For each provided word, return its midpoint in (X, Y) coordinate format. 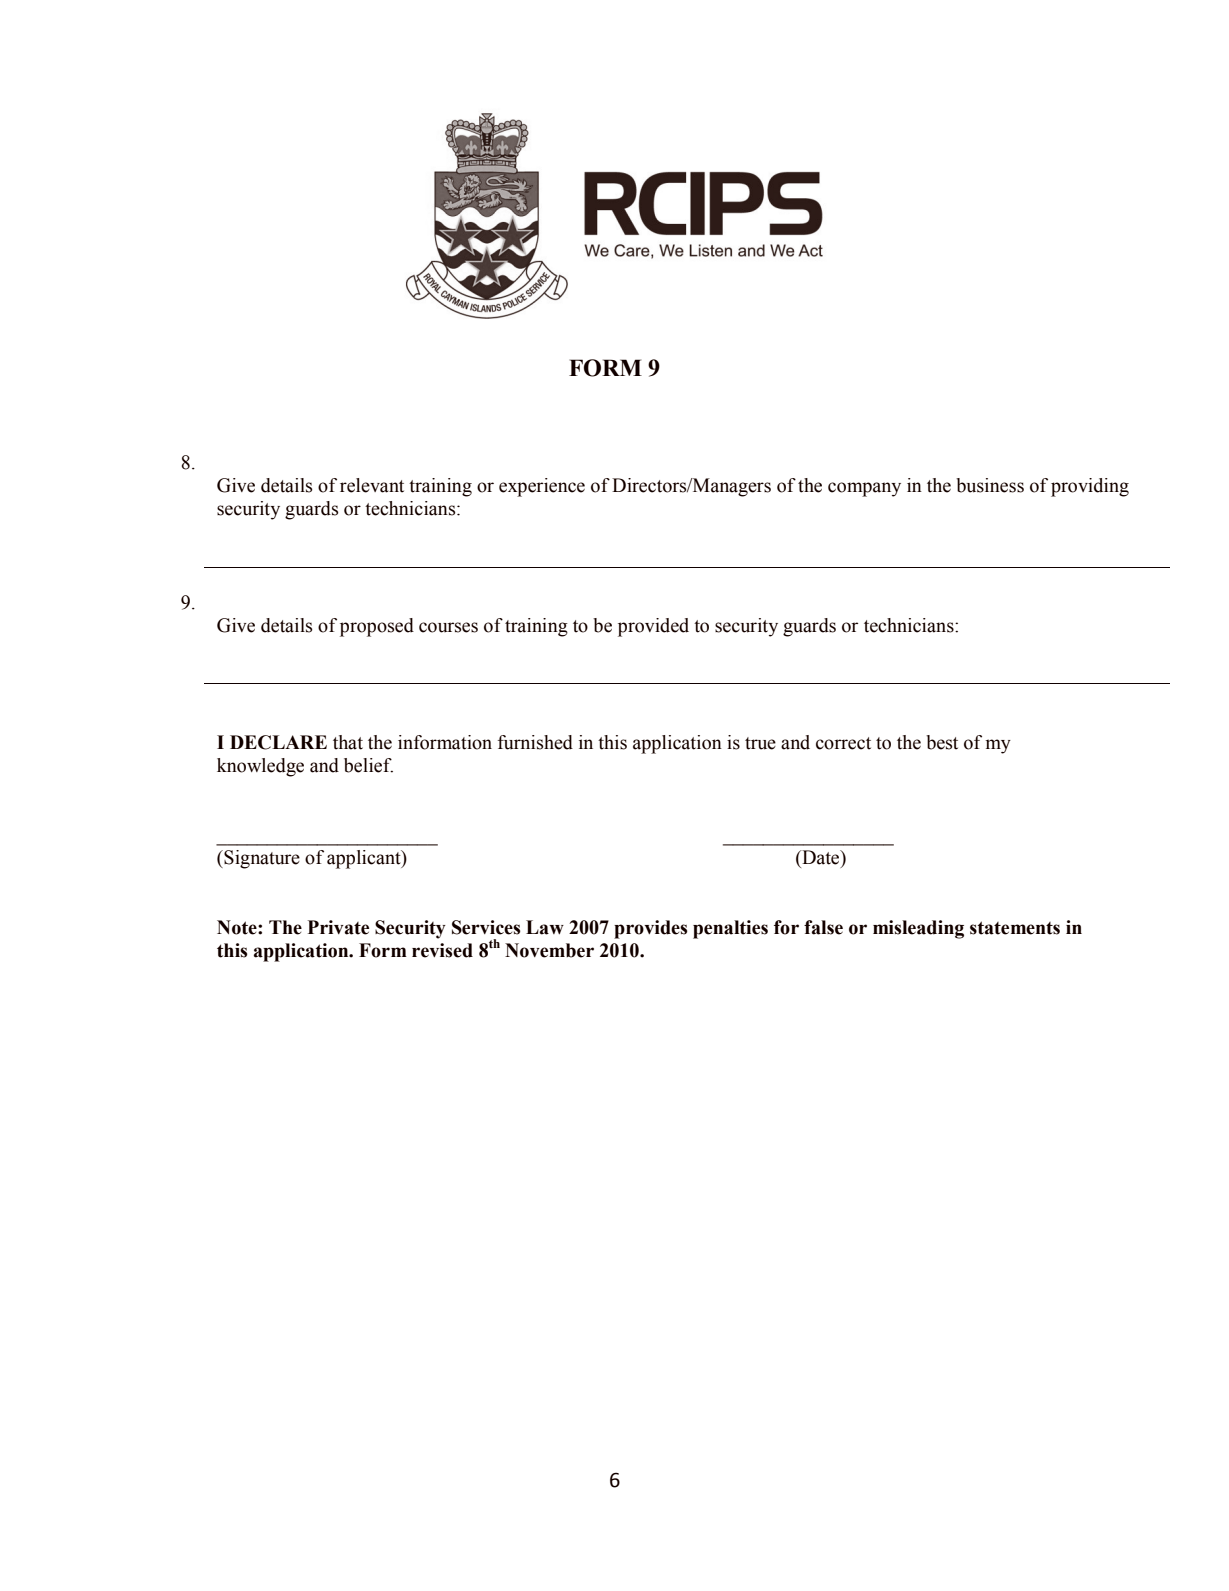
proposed (377, 627)
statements (1015, 928)
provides (650, 929)
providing (1090, 487)
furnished (535, 742)
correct (843, 743)
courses (448, 627)
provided (653, 627)
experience (542, 487)
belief (368, 765)
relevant (372, 485)
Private (338, 927)
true (760, 743)
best (942, 742)
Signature (261, 859)
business (990, 485)
